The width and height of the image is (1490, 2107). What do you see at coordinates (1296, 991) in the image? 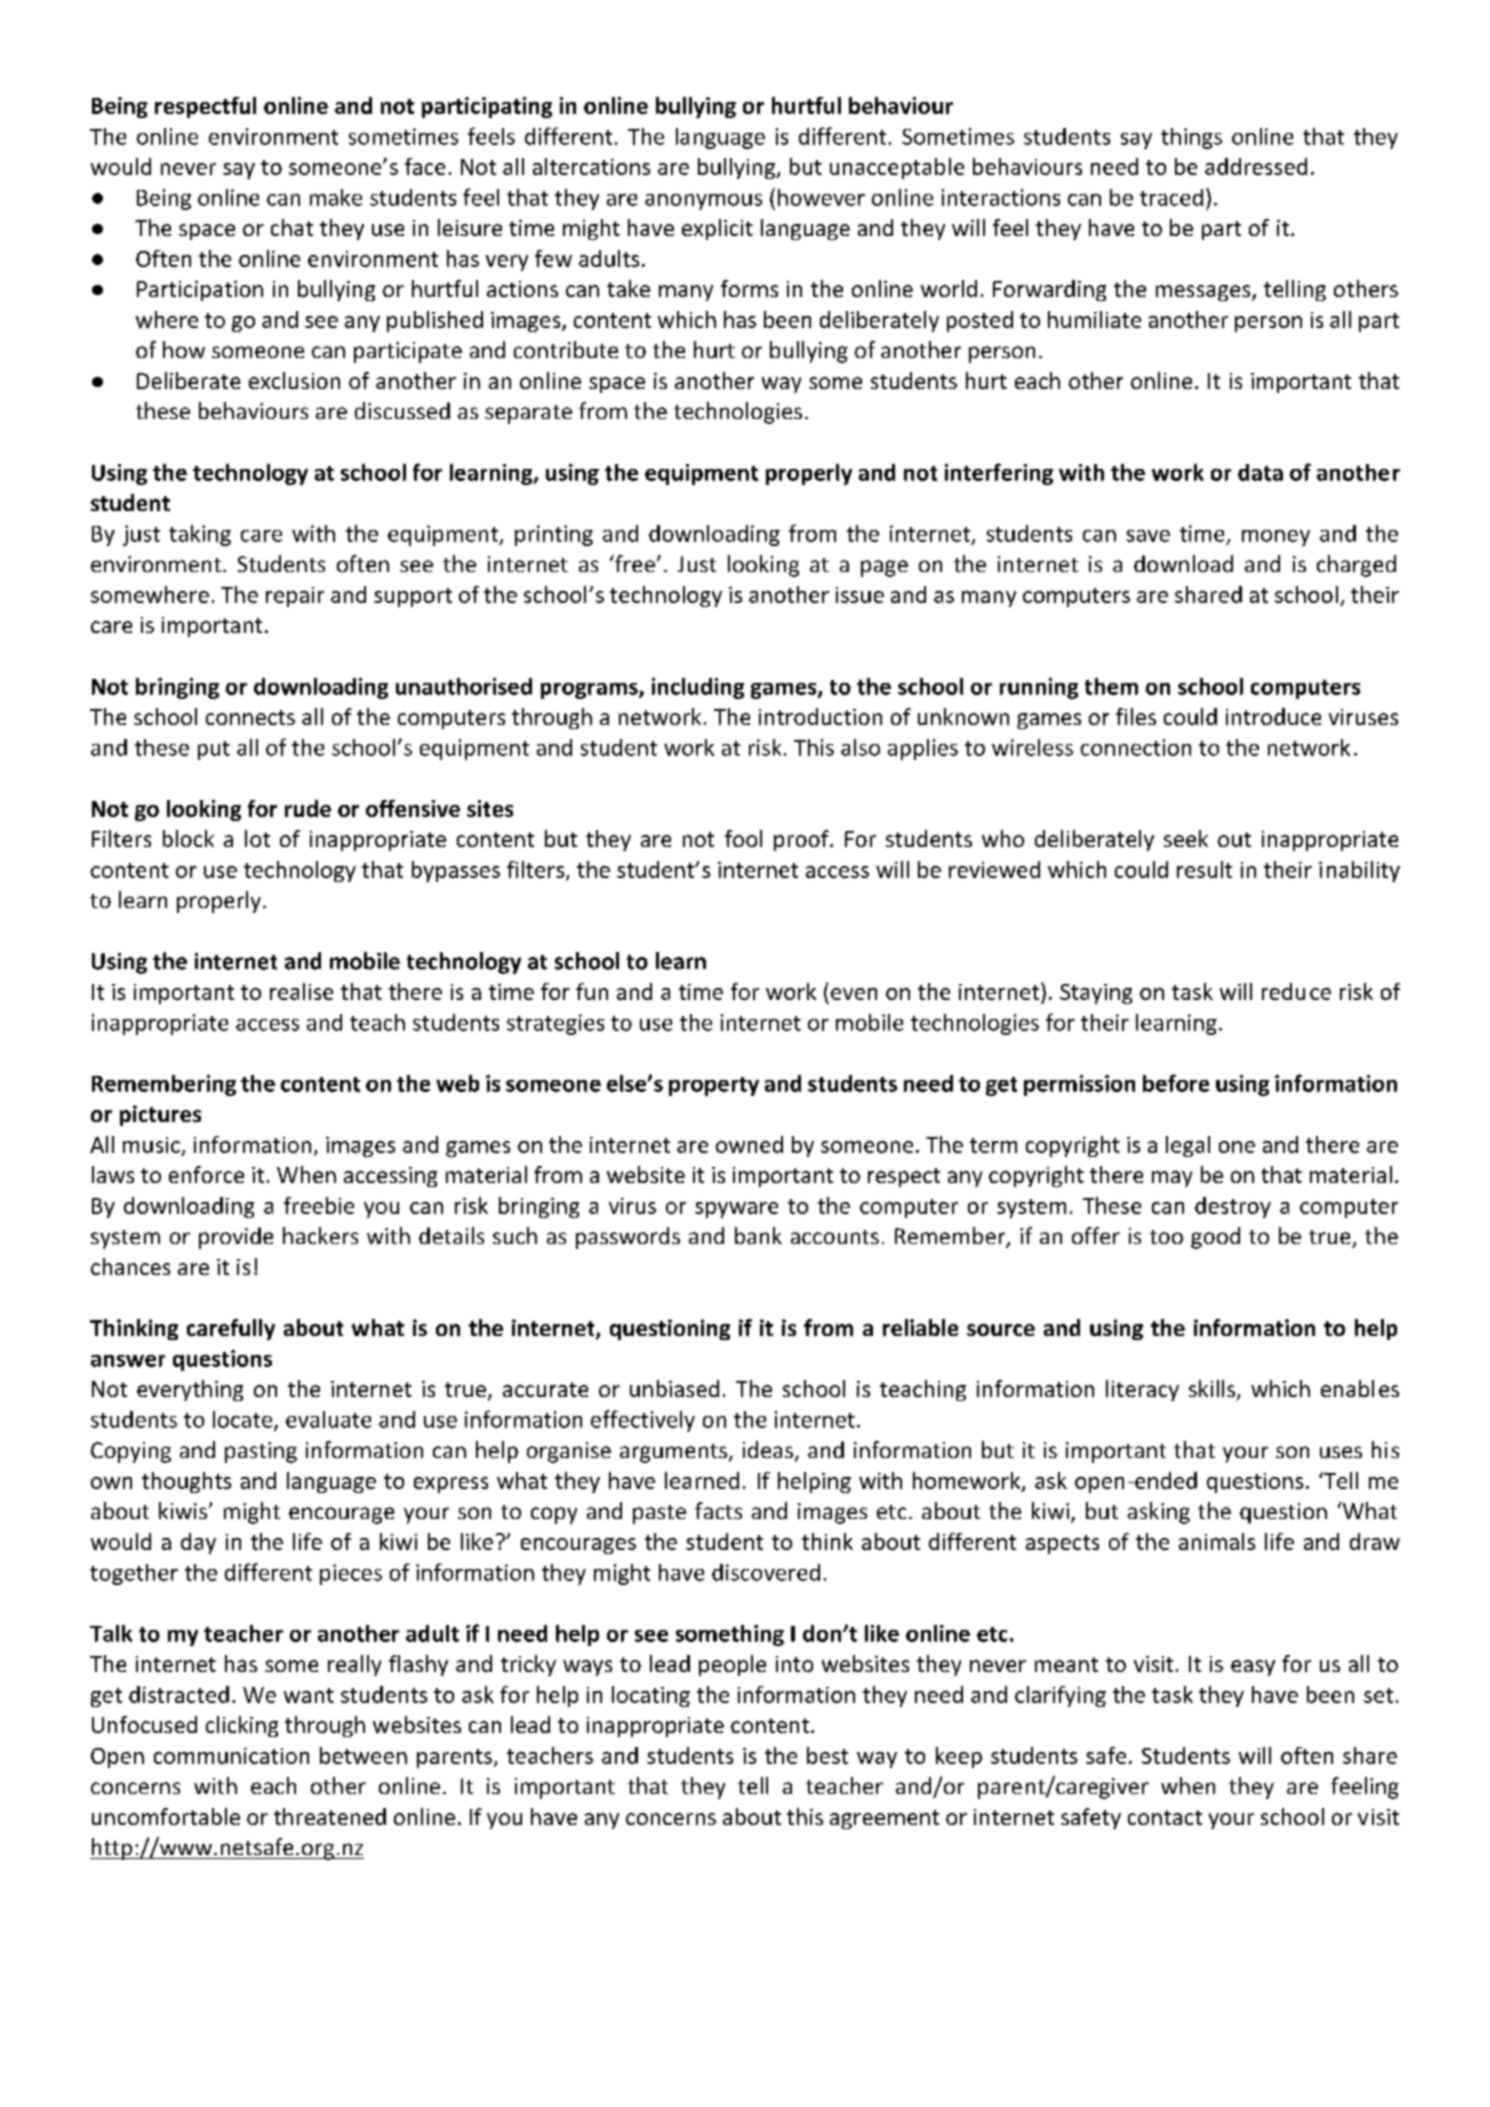
I see `reduce` at bounding box center [1296, 991].
